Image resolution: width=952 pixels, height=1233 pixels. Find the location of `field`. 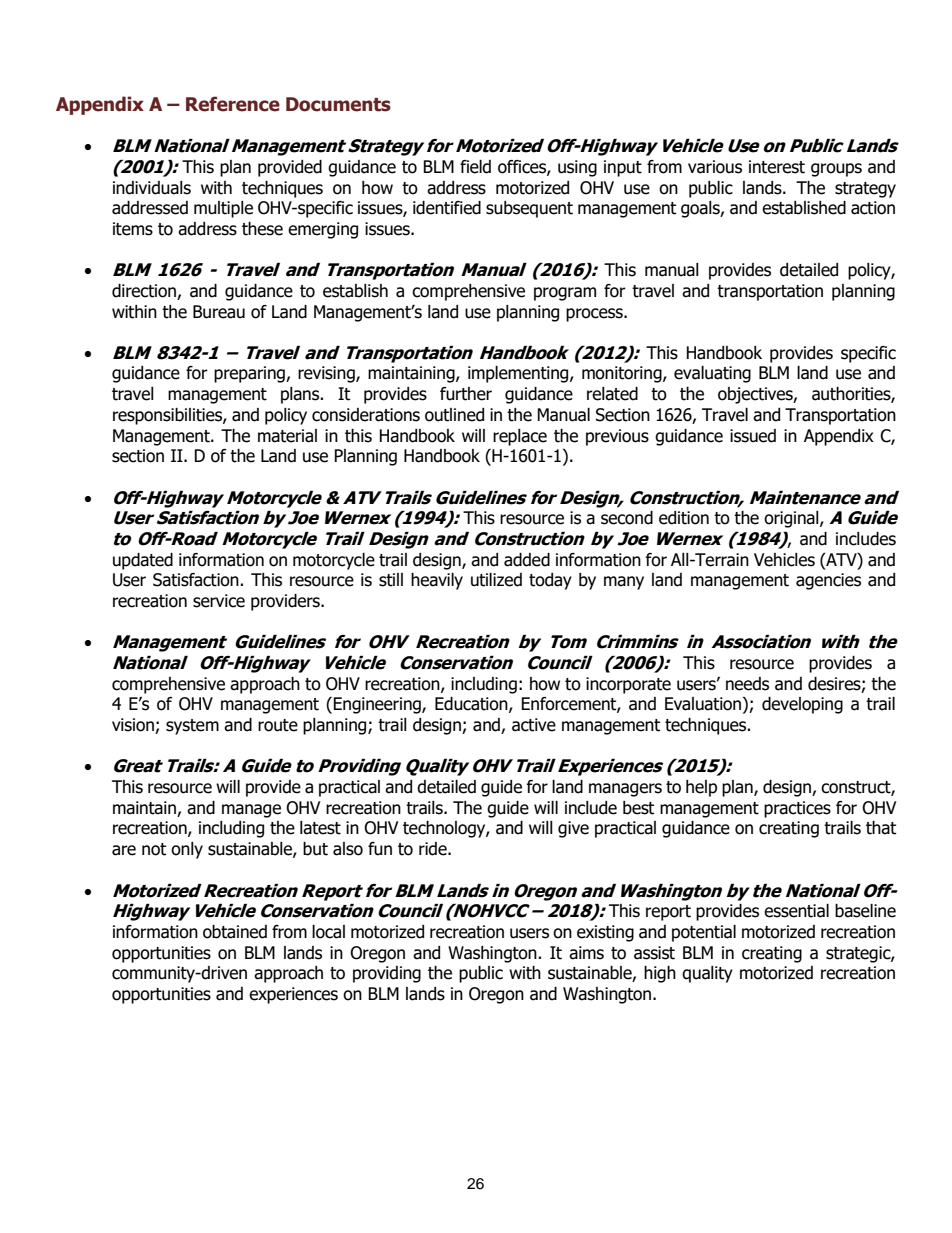

field is located at coordinates (475, 167).
